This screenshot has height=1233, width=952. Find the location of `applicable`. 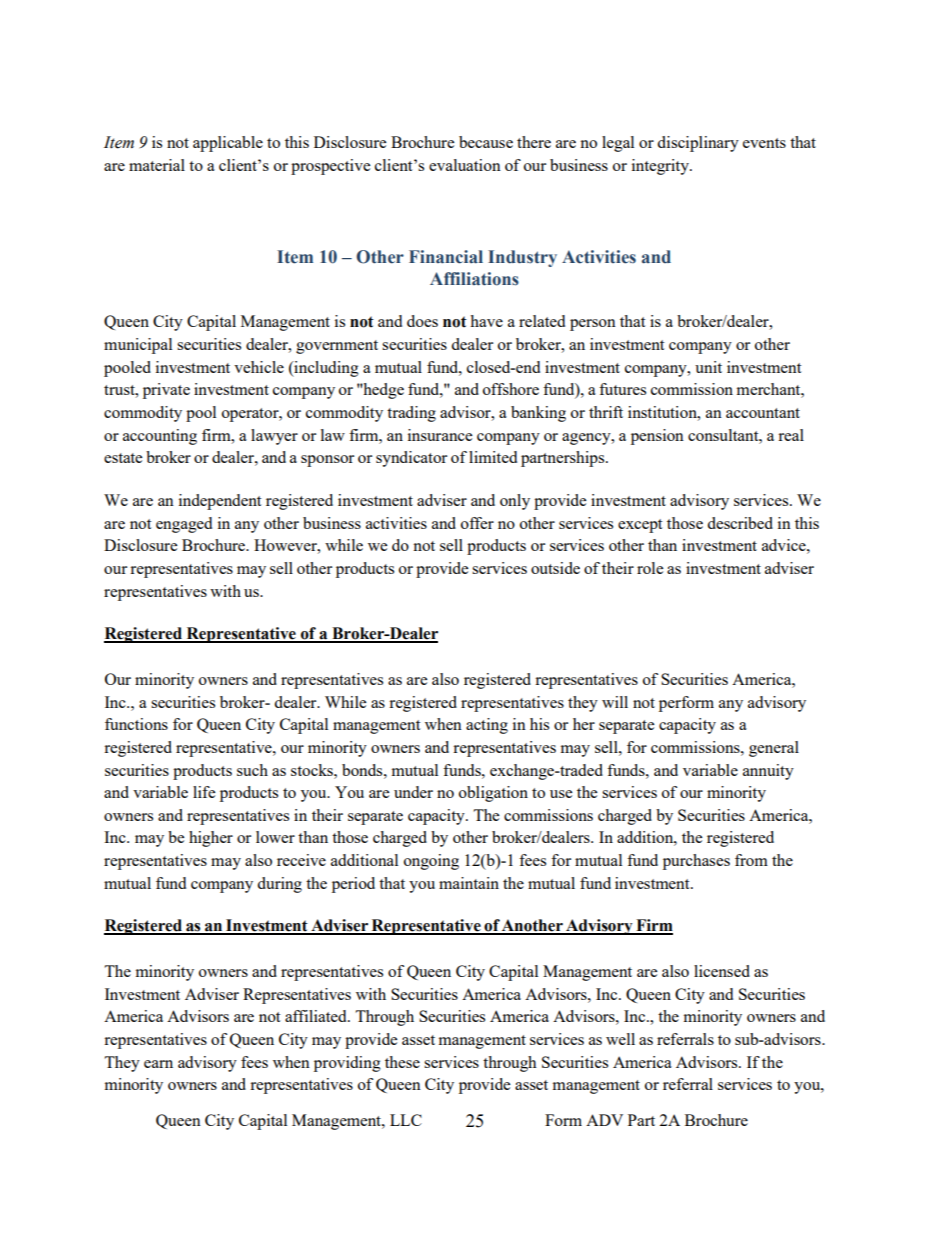

applicable is located at coordinates (228, 144).
